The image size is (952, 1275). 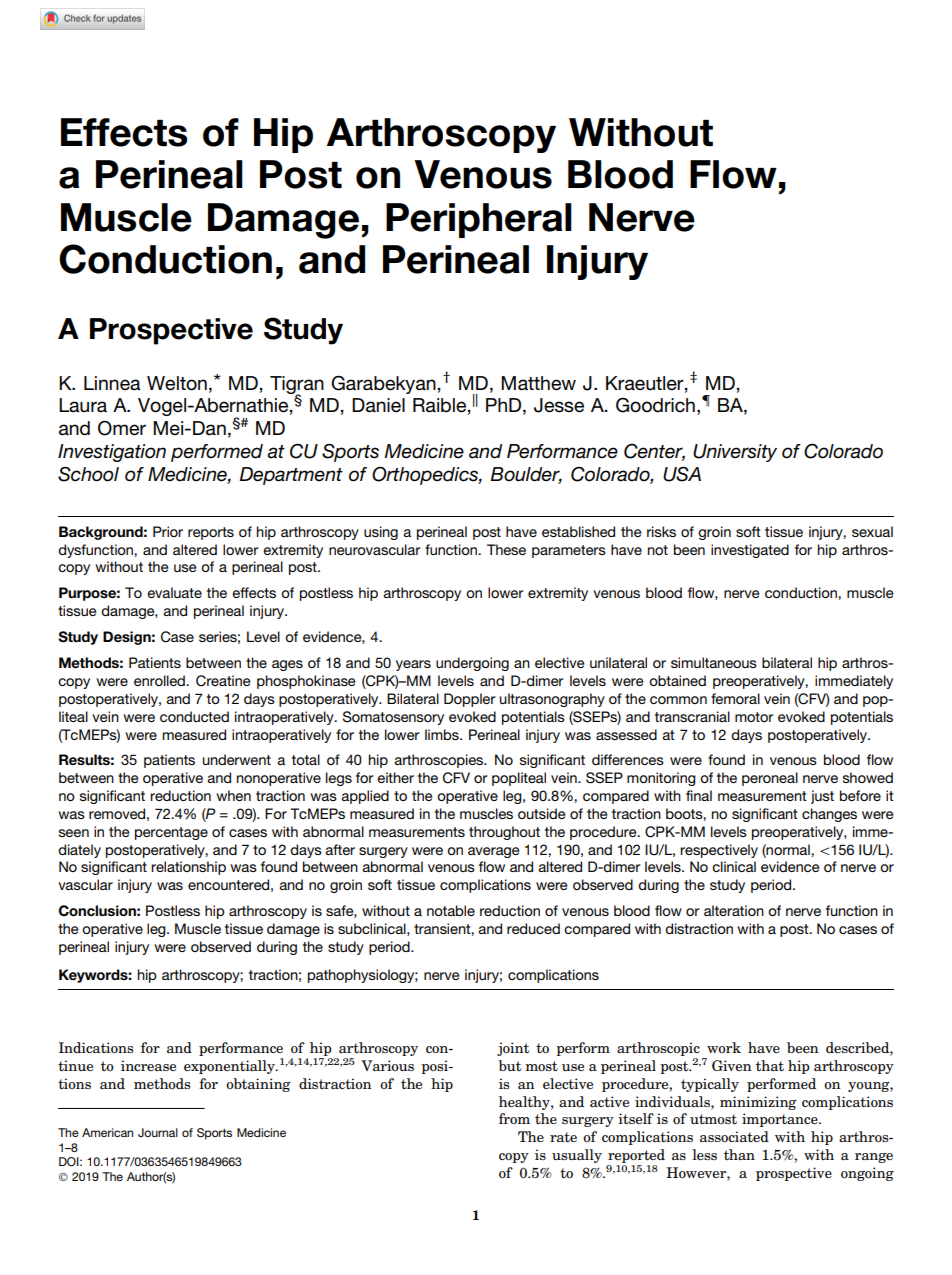 I want to click on Matthew, so click(x=538, y=383).
